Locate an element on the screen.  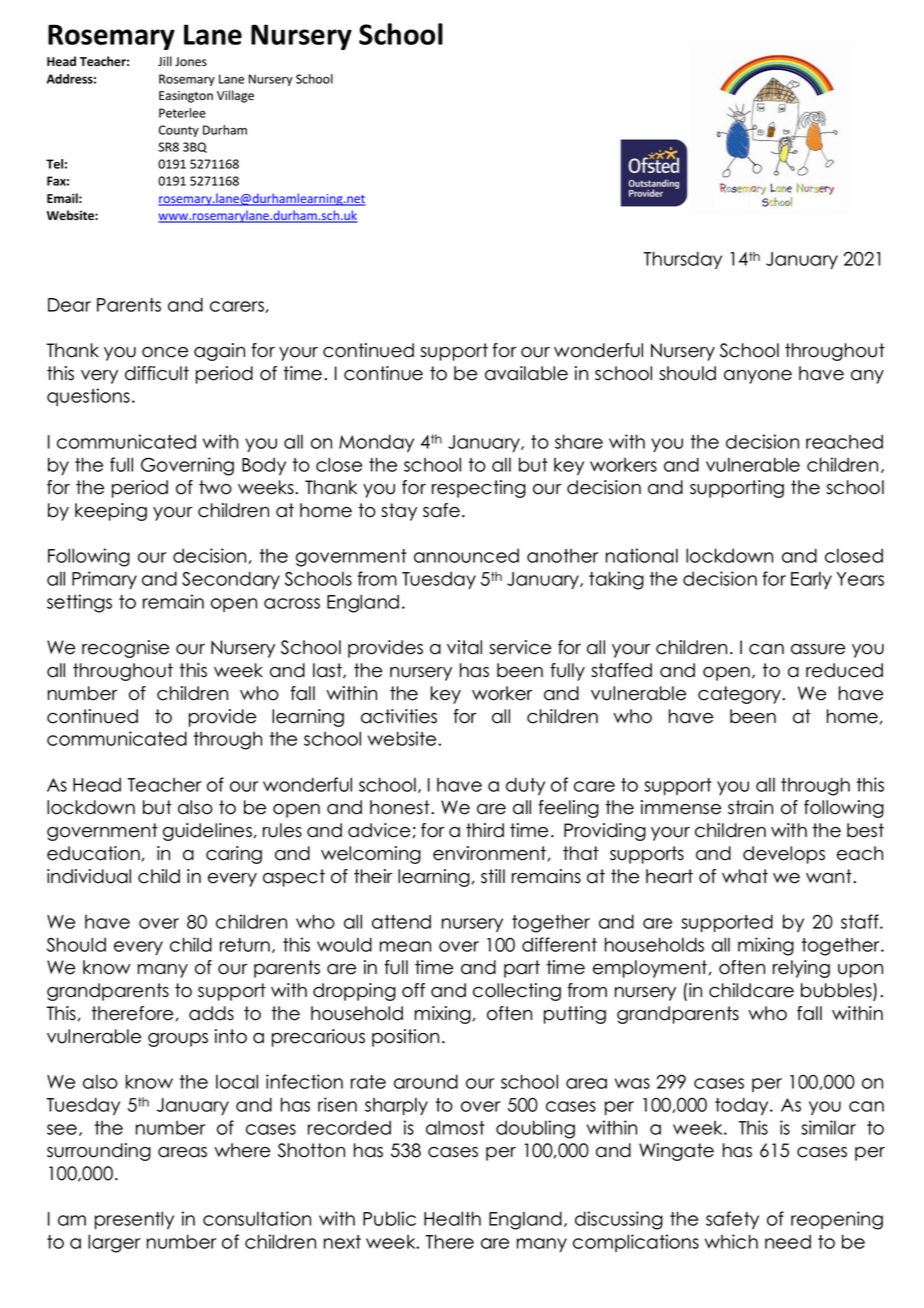
Village is located at coordinates (235, 96).
